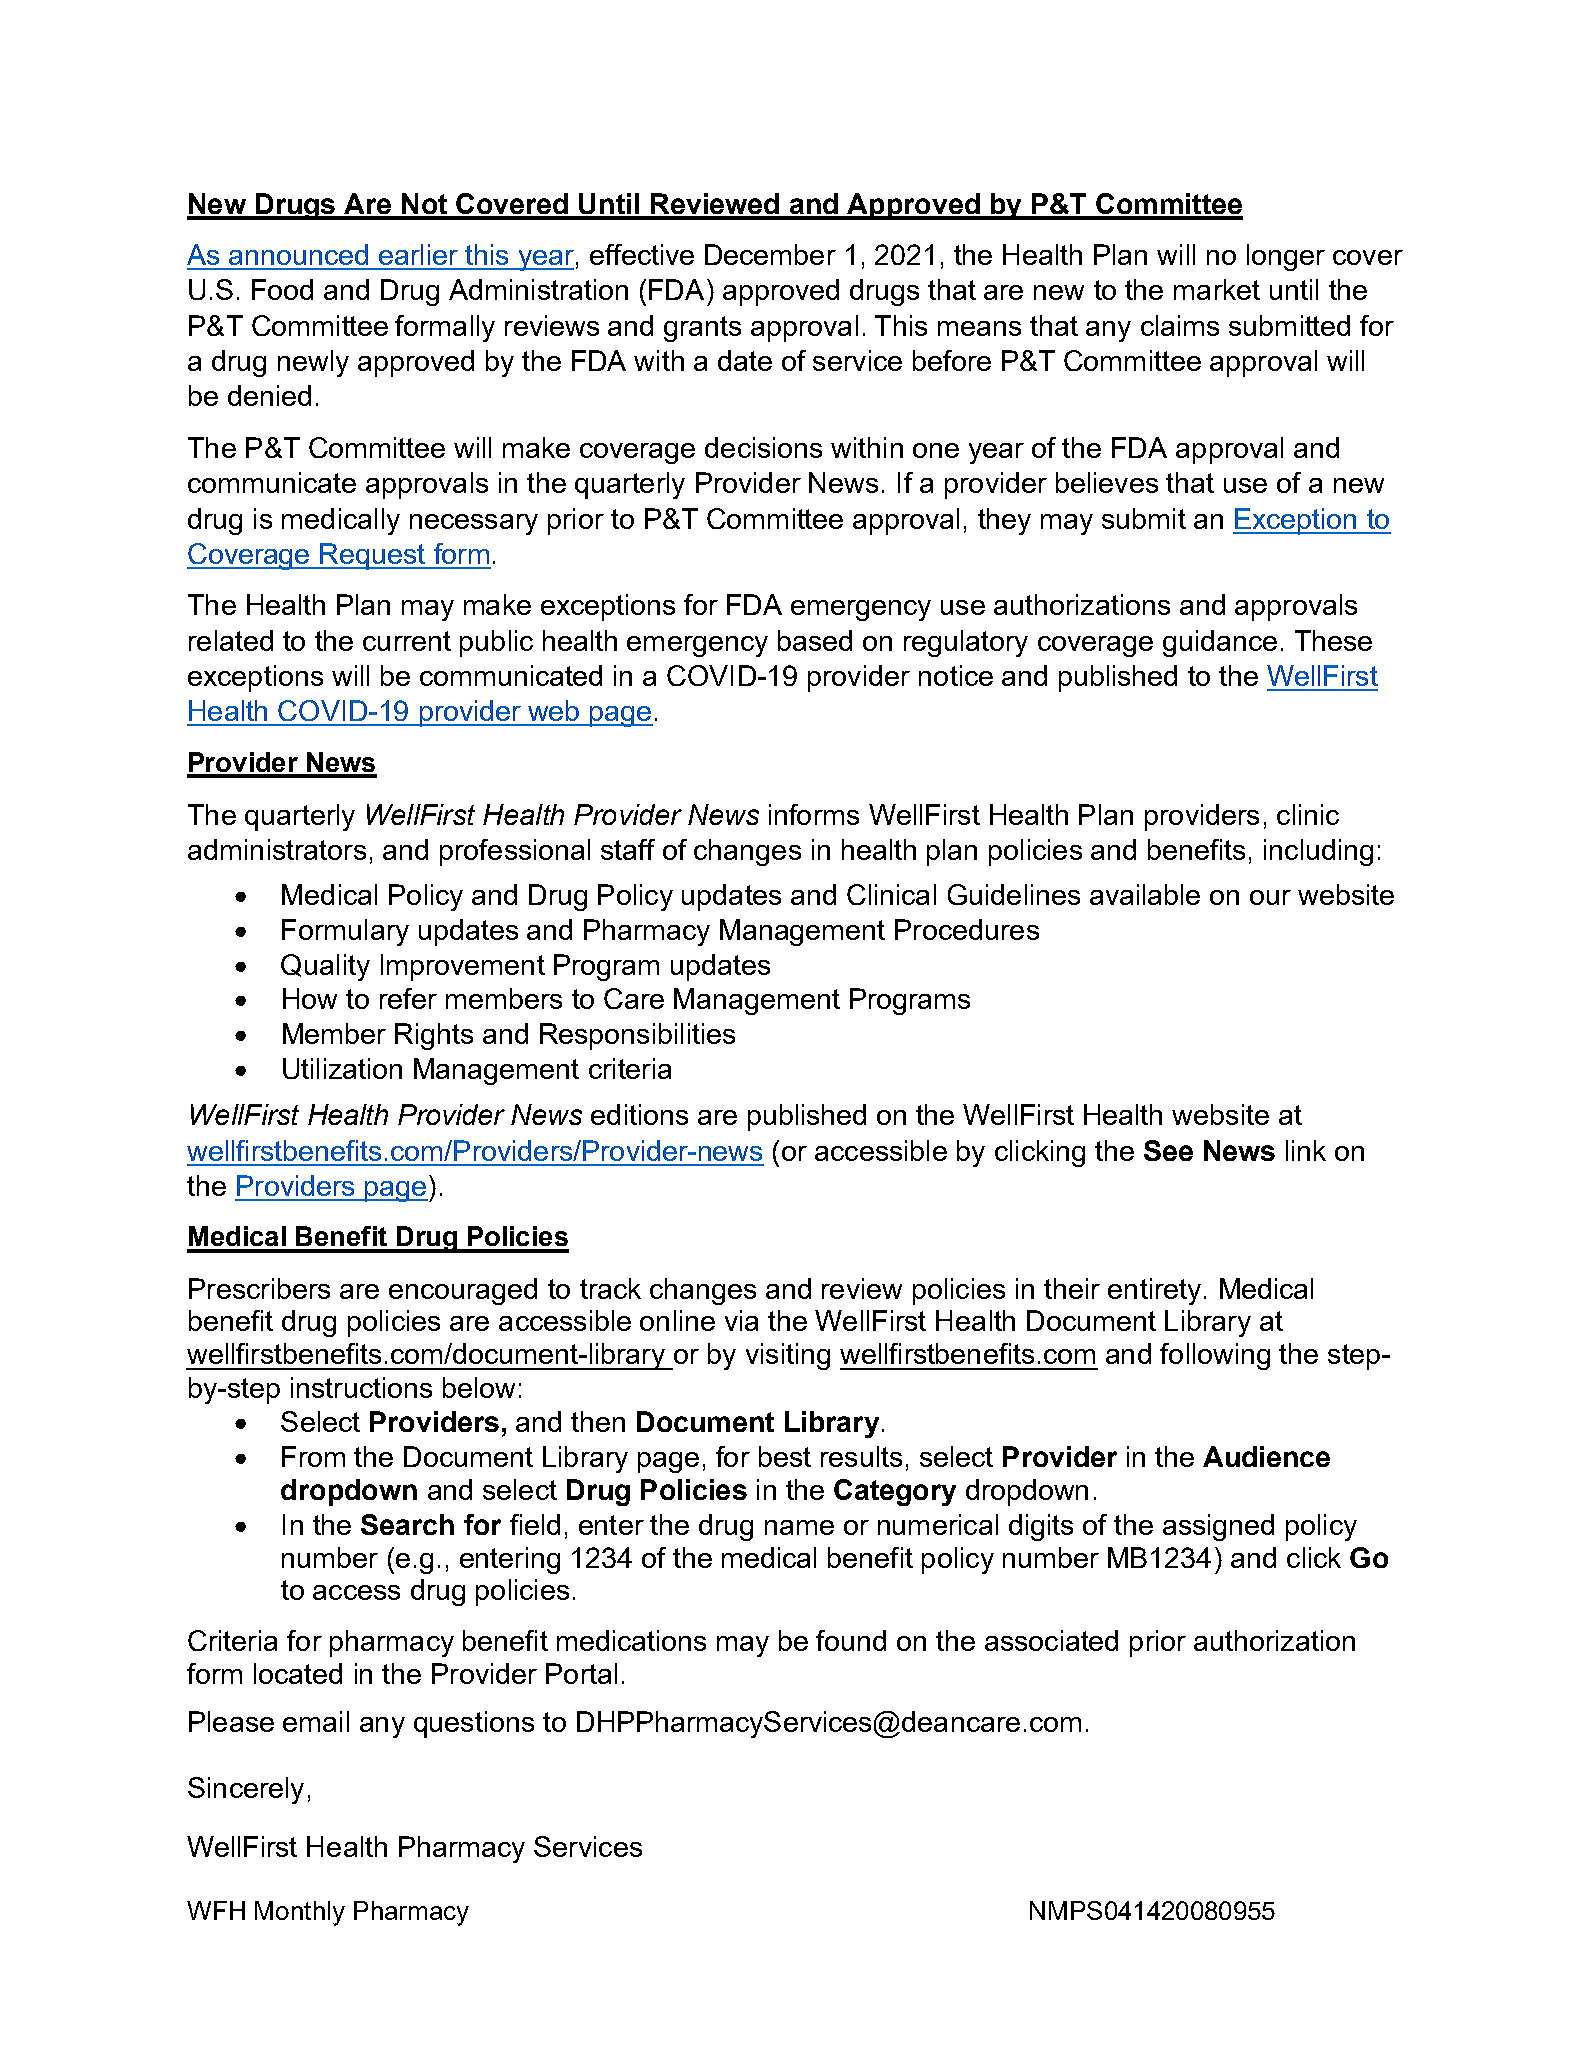 Image resolution: width=1589 pixels, height=2057 pixels. What do you see at coordinates (741, 1320) in the page?
I see `via` at bounding box center [741, 1320].
